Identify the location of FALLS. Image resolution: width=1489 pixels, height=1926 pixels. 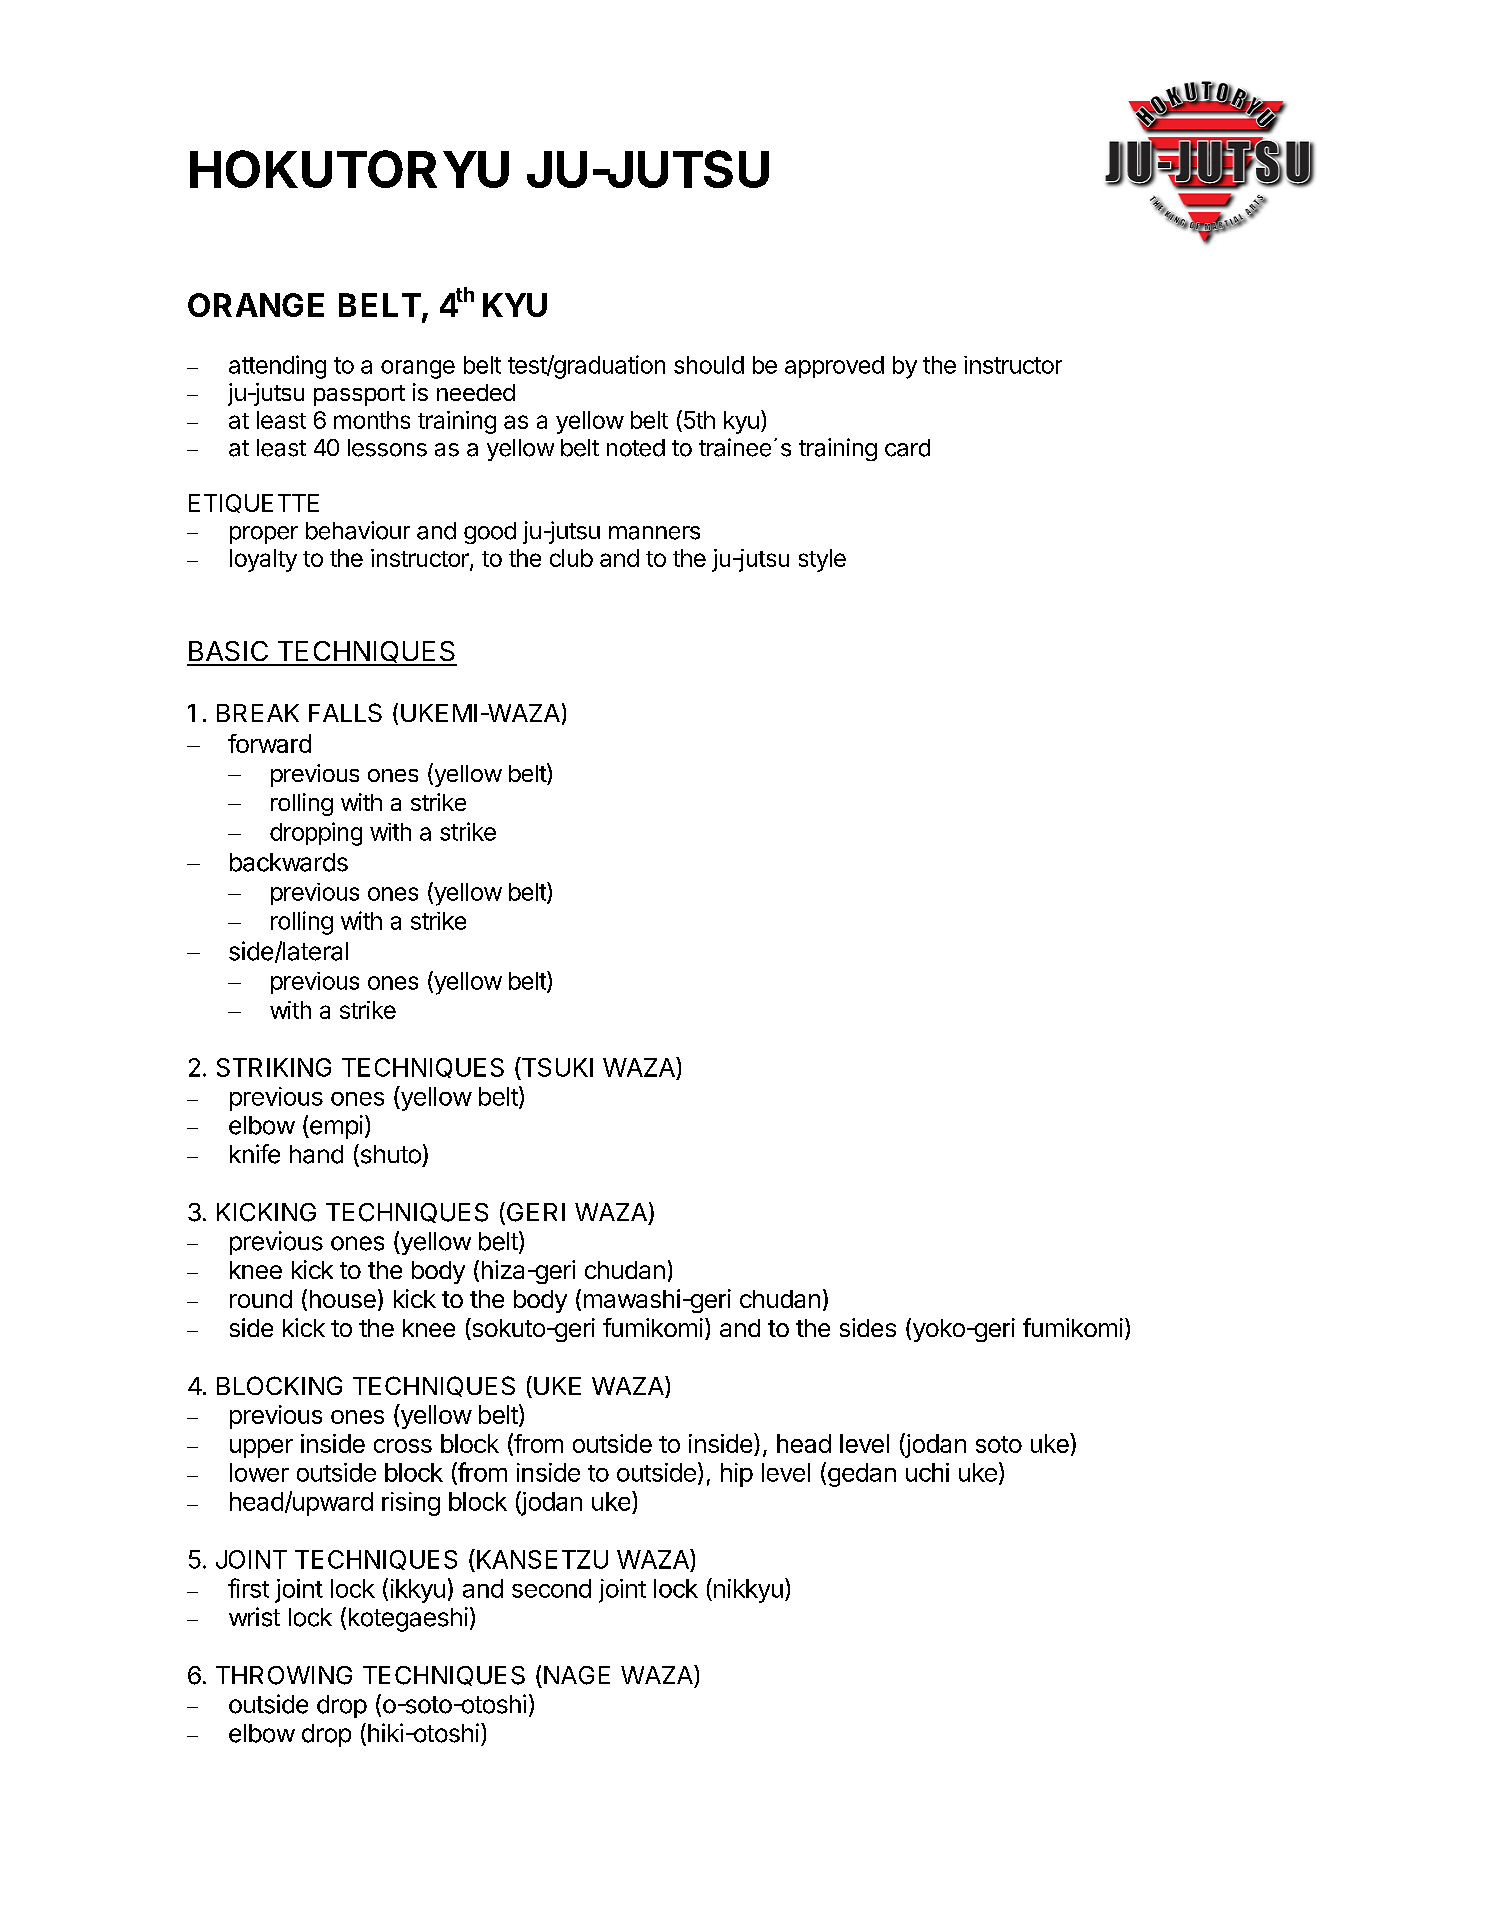
(345, 712).
